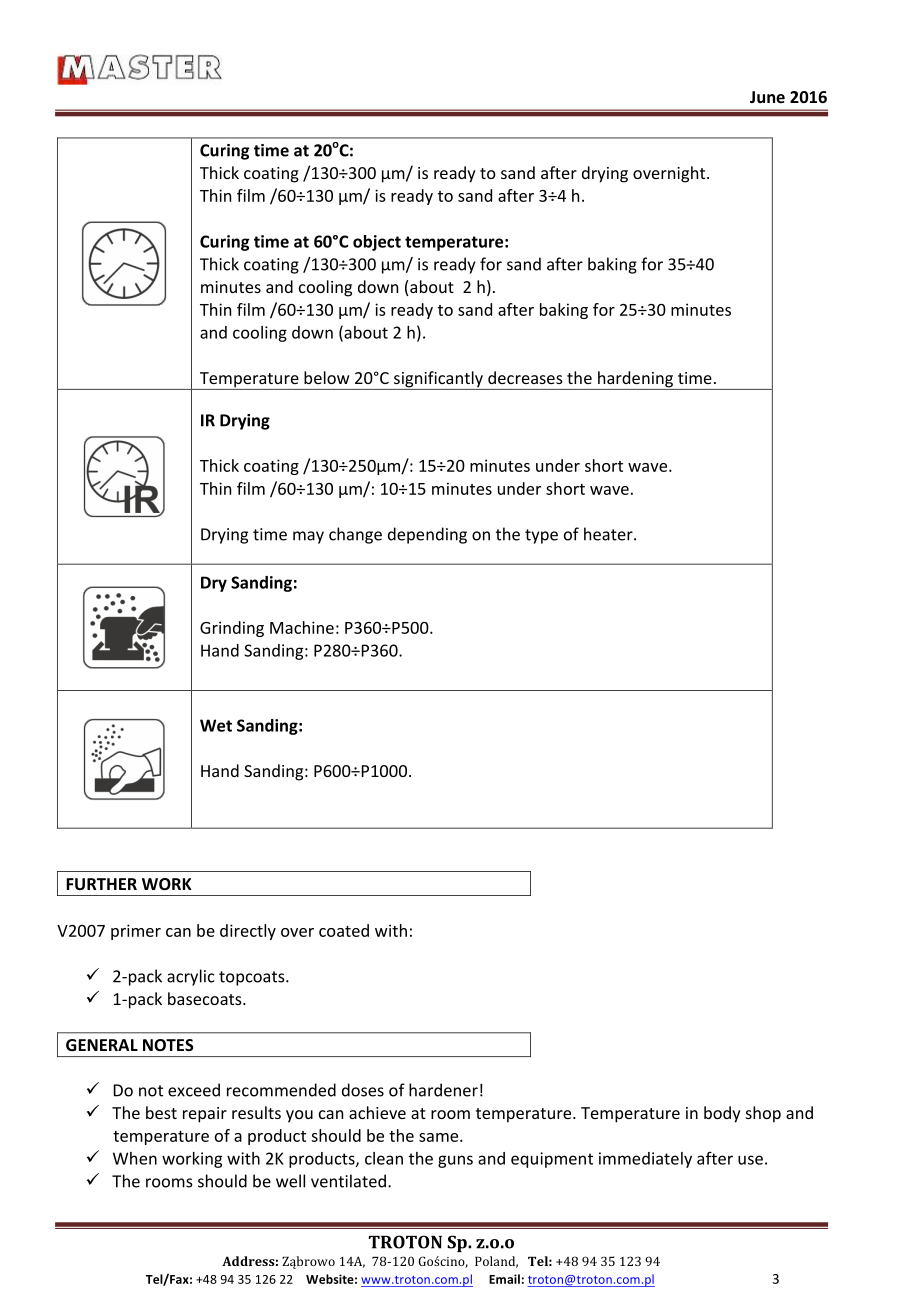 This page has height=1308, width=924. What do you see at coordinates (645, 1160) in the page?
I see `immediately` at bounding box center [645, 1160].
